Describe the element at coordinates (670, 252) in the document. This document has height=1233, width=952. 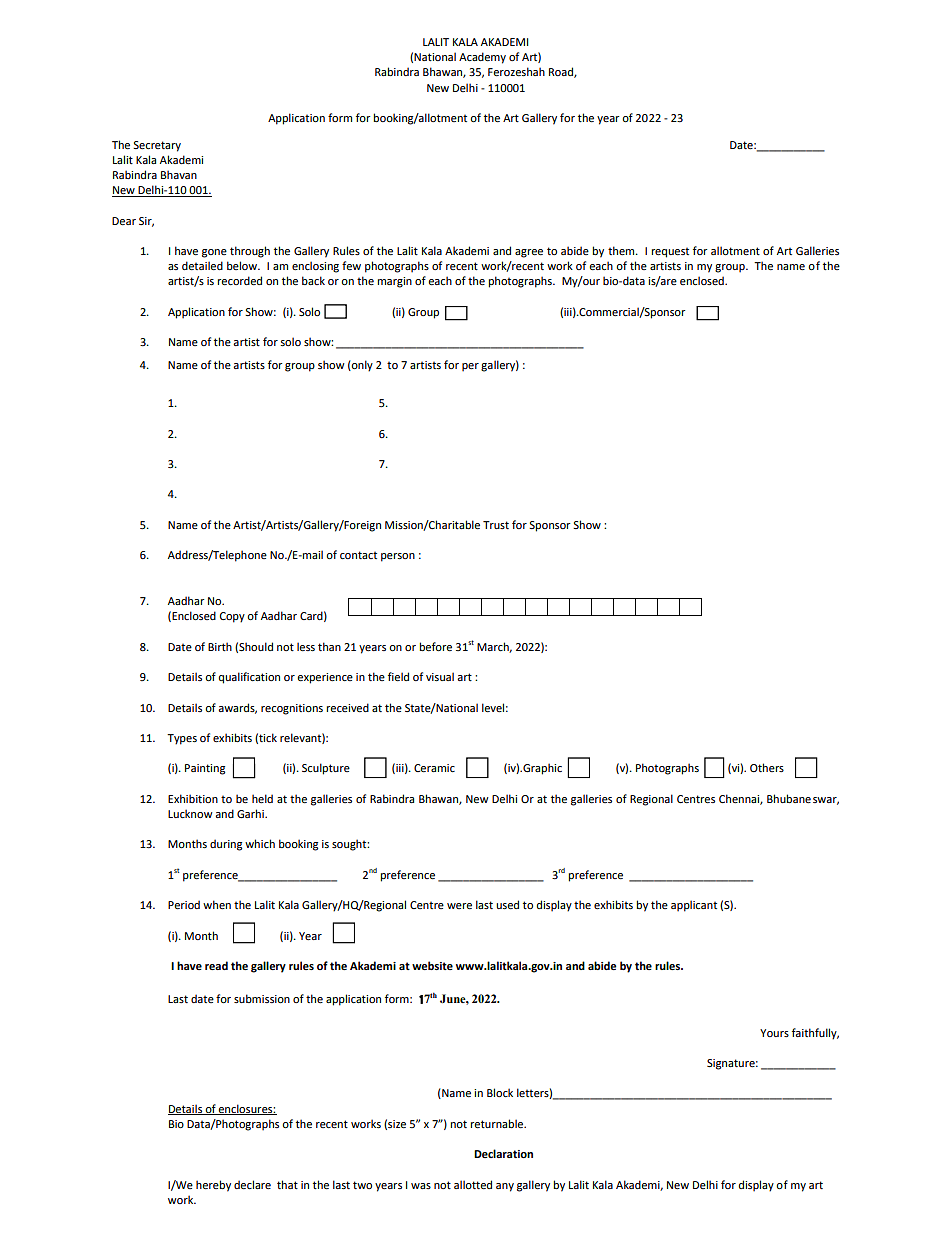
I see `request` at that location.
